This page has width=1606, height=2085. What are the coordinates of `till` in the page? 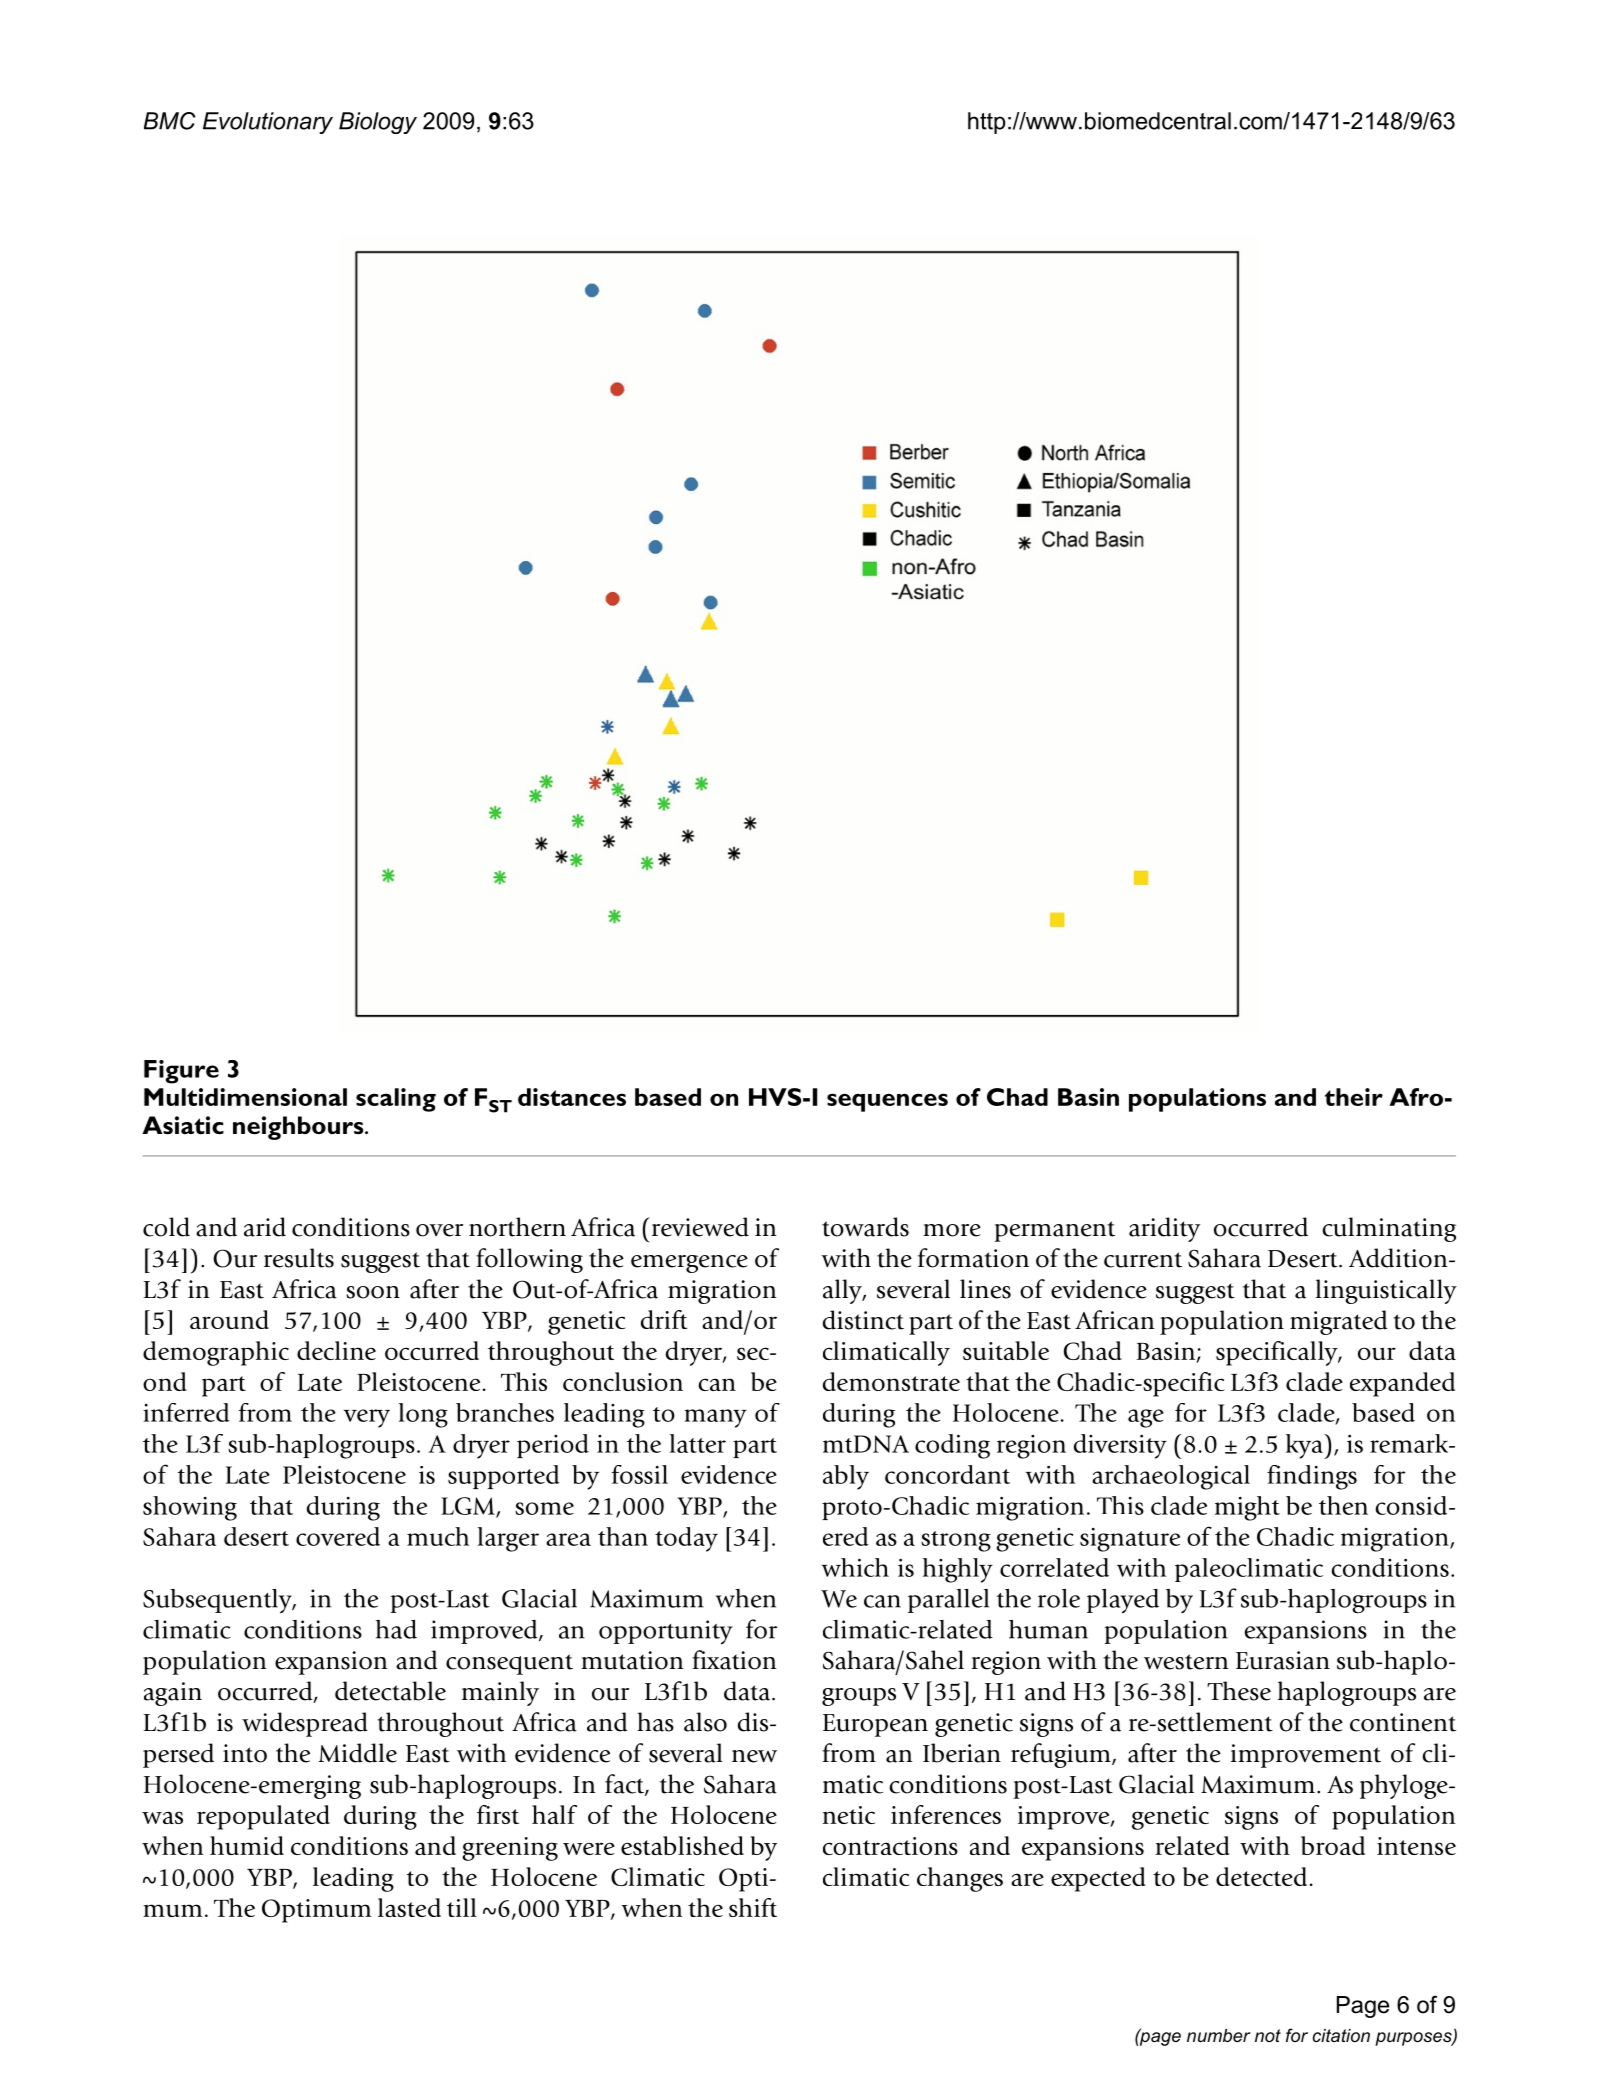 It's located at (462, 1907).
